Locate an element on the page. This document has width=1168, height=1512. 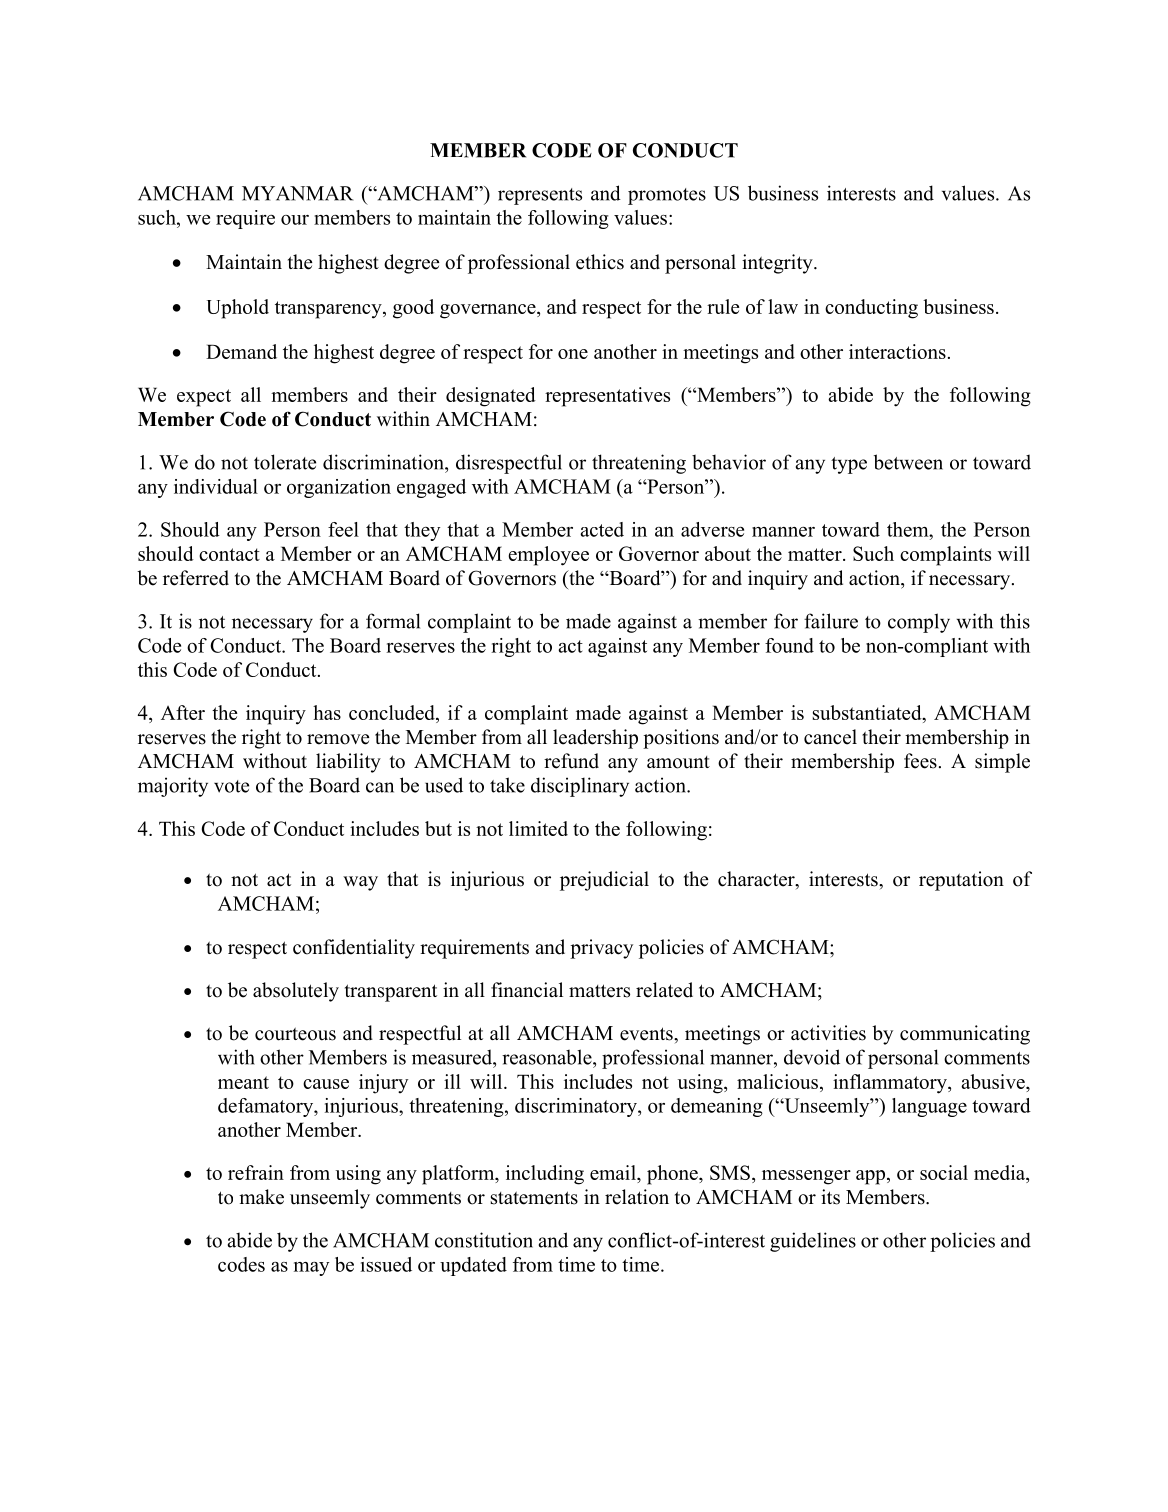
MYANMAR is located at coordinates (297, 193).
